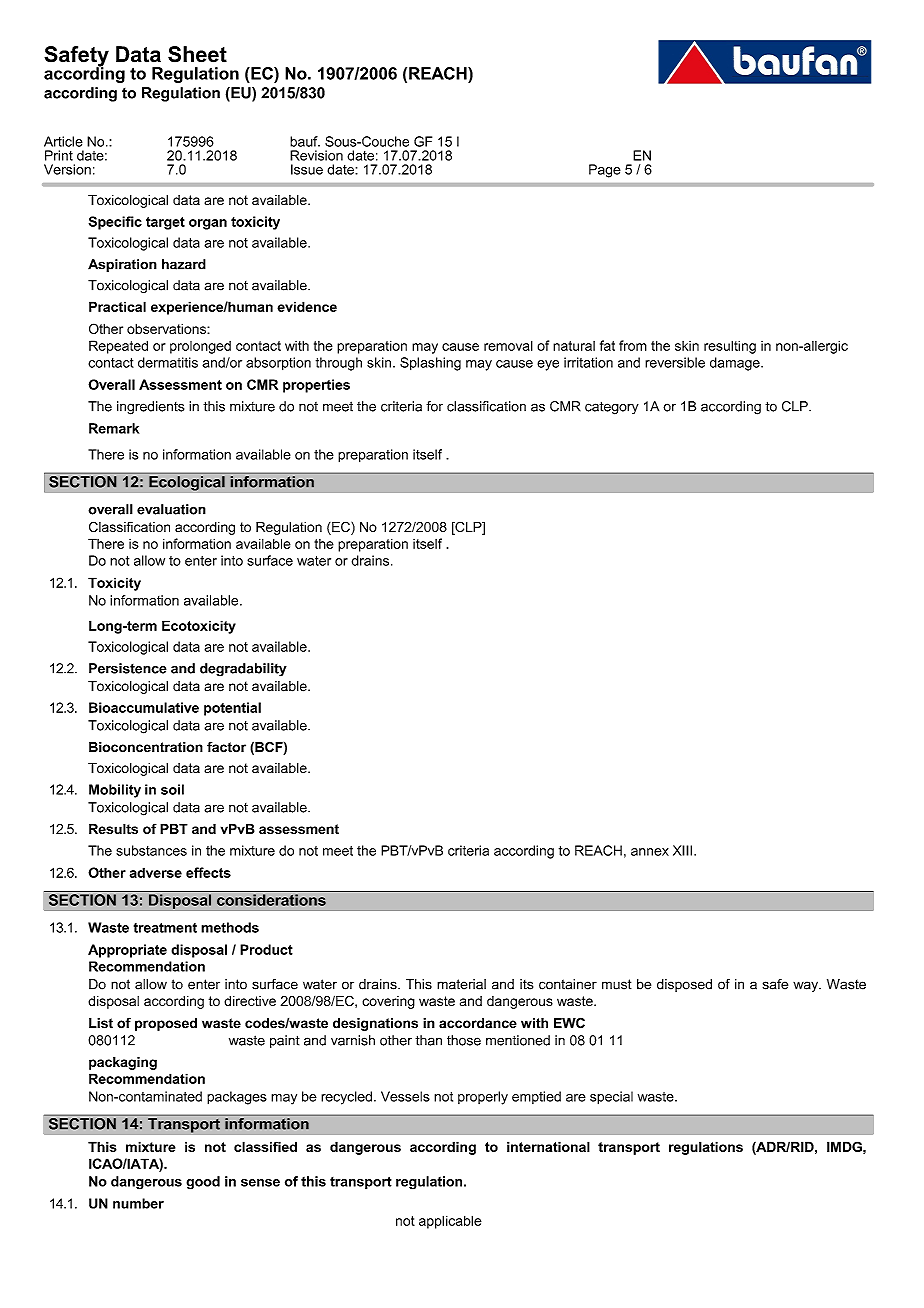  Describe the element at coordinates (197, 54) in the page. I see `Sheet` at that location.
